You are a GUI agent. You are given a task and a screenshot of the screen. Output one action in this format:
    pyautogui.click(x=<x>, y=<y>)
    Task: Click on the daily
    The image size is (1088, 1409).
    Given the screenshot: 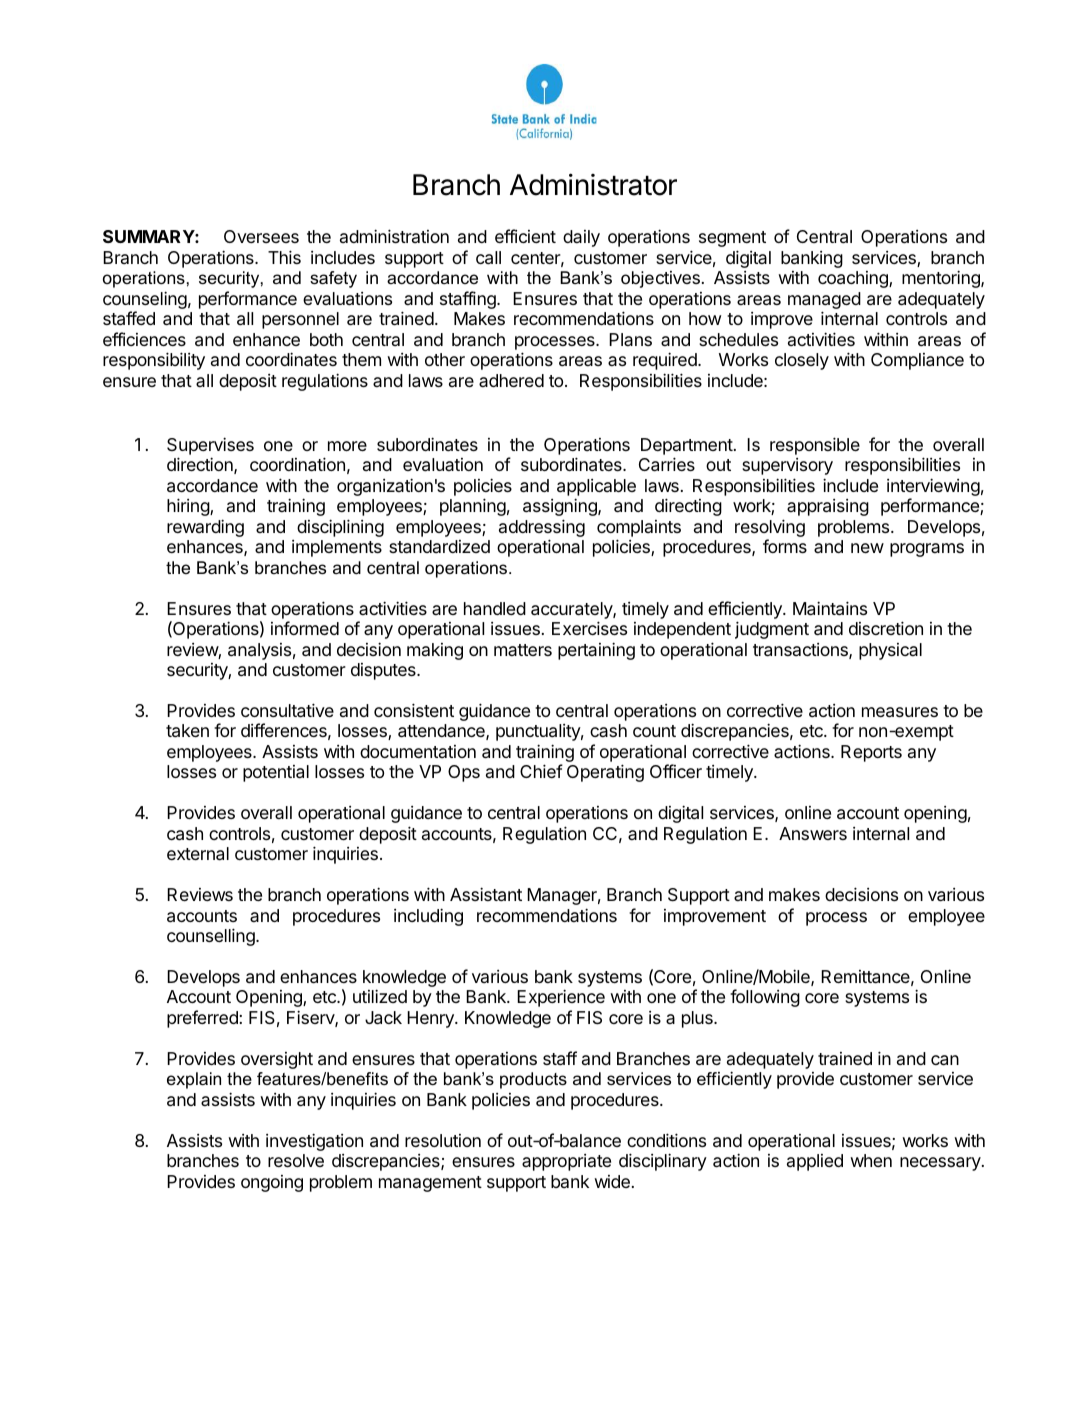 What is the action you would take?
    pyautogui.click(x=581, y=238)
